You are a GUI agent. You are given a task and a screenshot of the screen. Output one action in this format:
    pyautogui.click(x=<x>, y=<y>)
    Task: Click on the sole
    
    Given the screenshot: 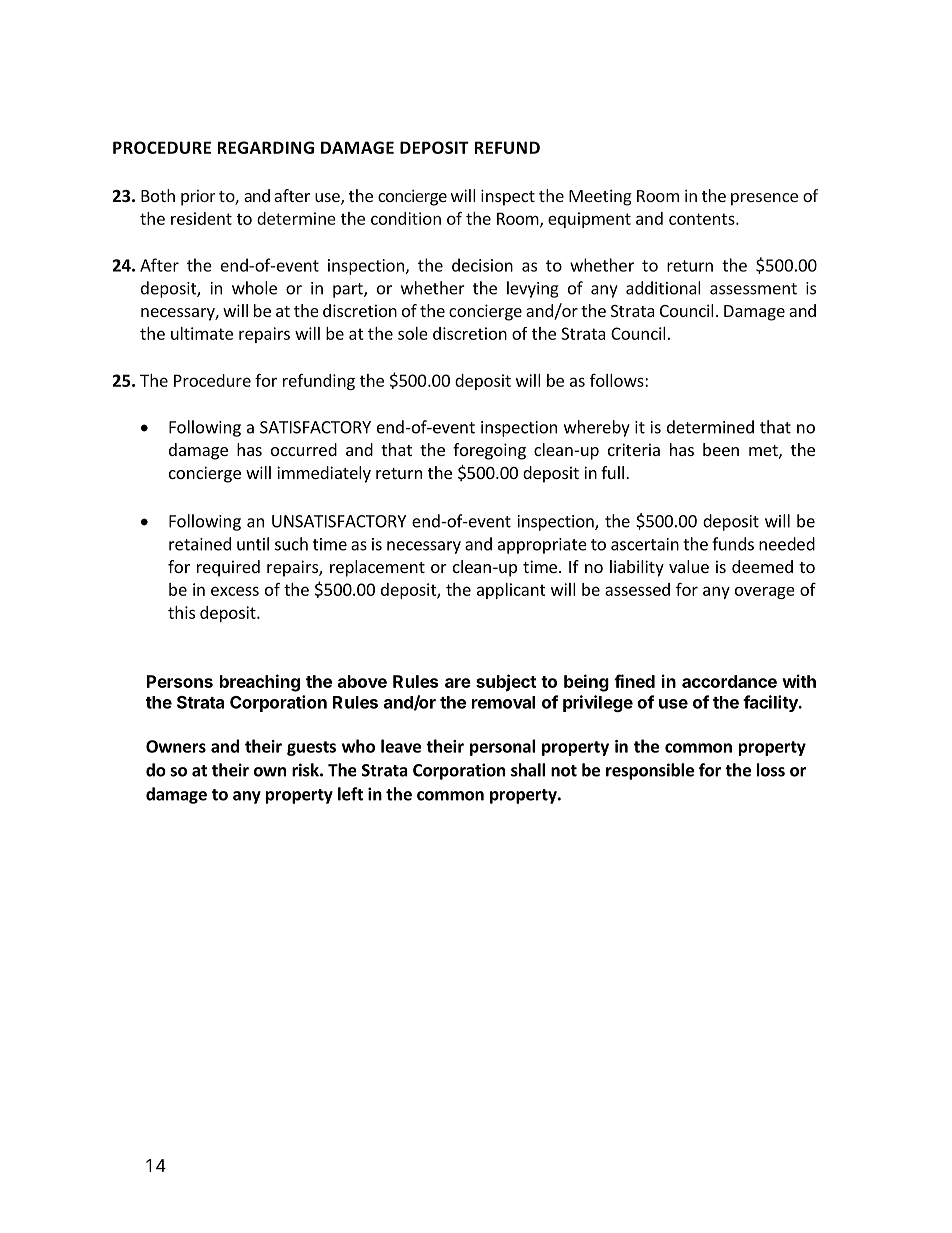 What is the action you would take?
    pyautogui.click(x=413, y=333)
